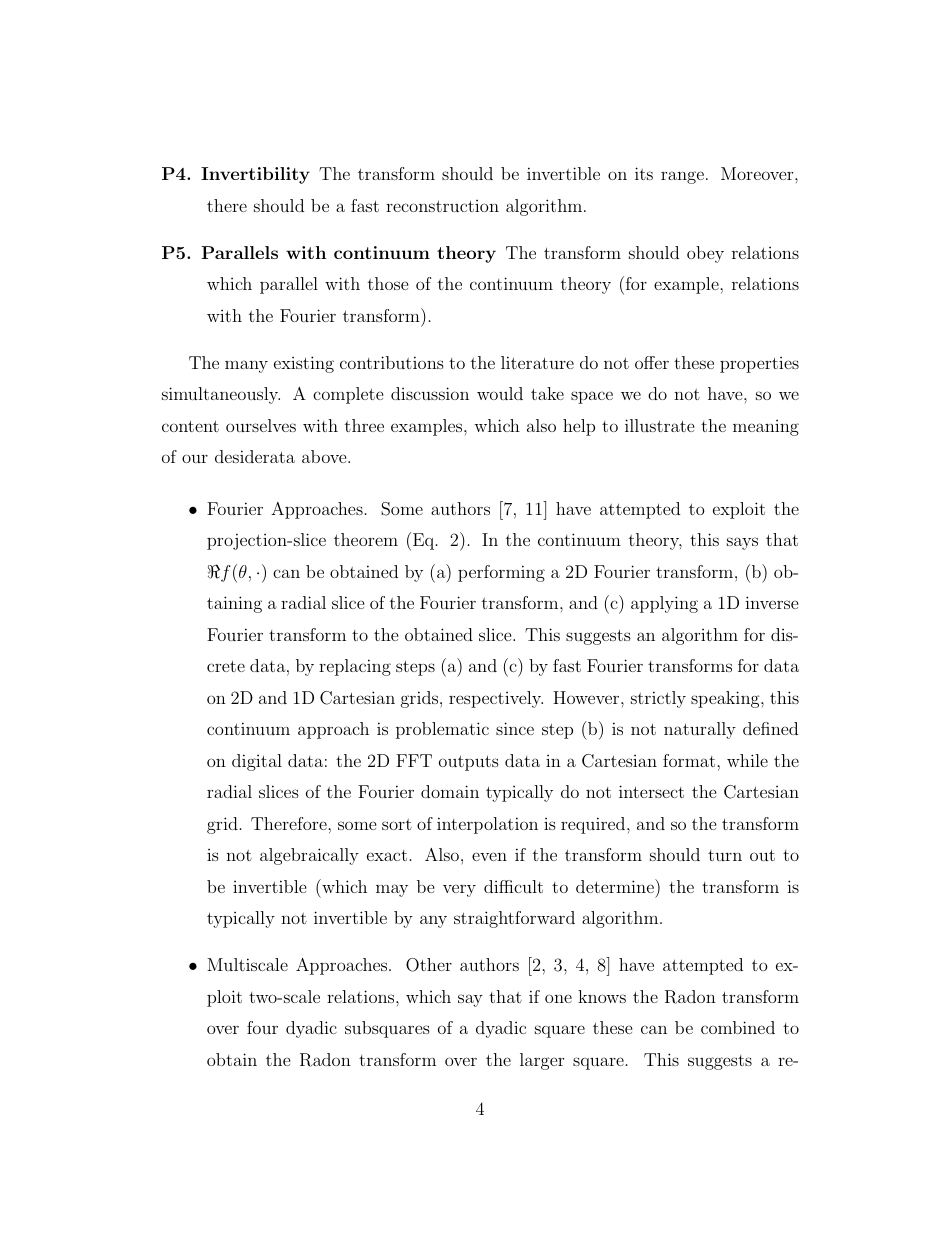 The width and height of the image is (952, 1233). Describe the element at coordinates (442, 206) in the image. I see `reconstruction` at that location.
